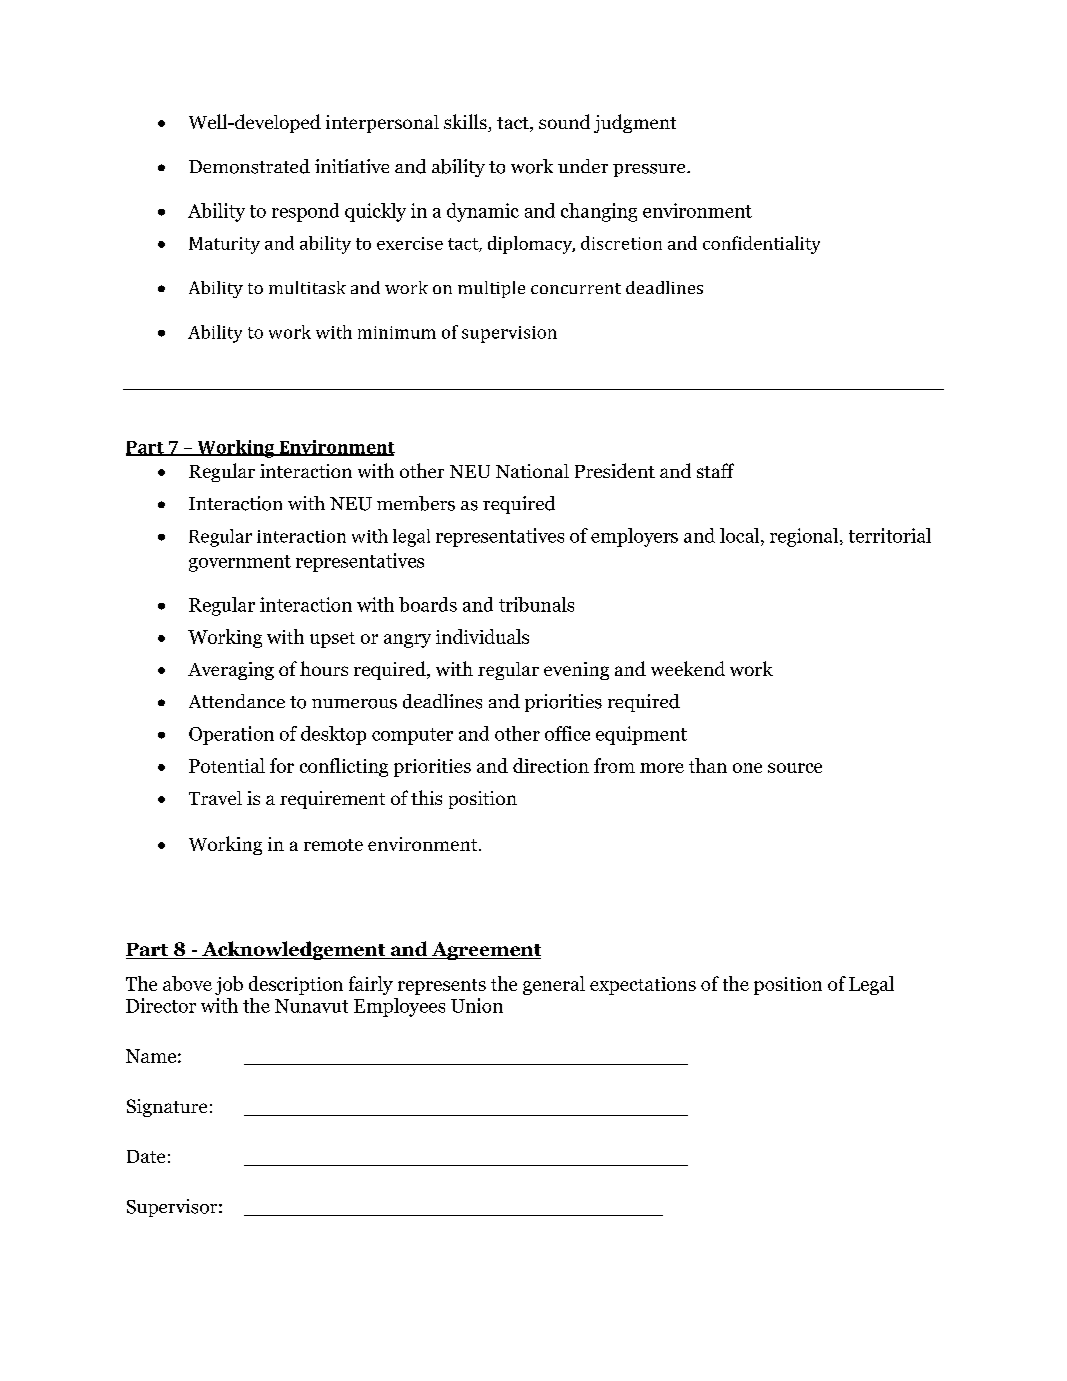 The image size is (1067, 1381). What do you see at coordinates (477, 1005) in the page?
I see `Union` at bounding box center [477, 1005].
